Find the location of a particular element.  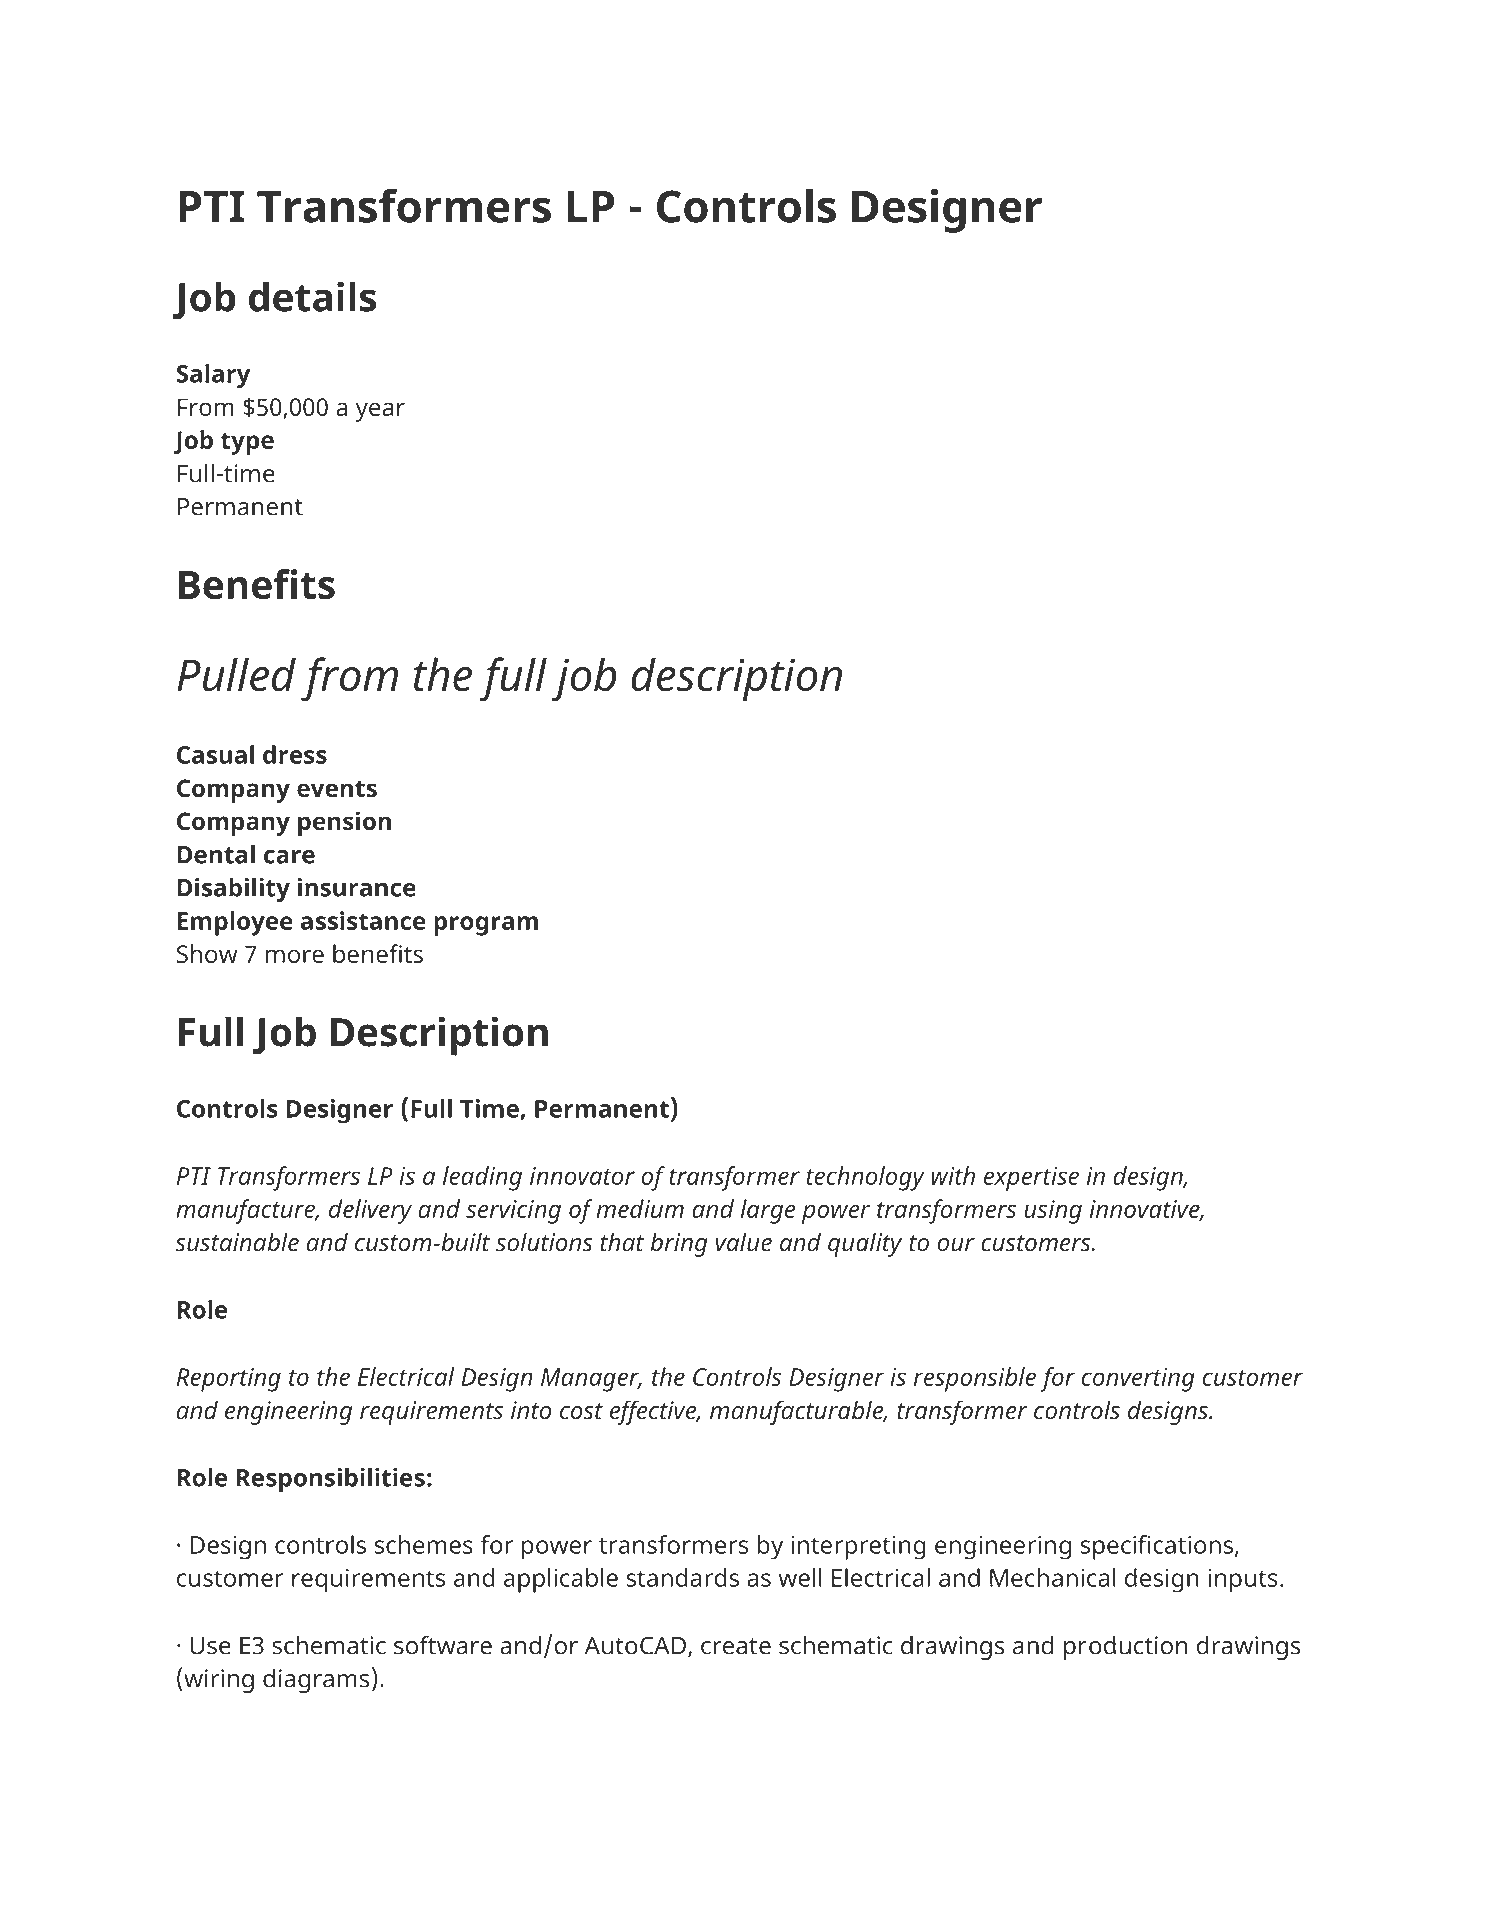

expertise is located at coordinates (1031, 1179).
